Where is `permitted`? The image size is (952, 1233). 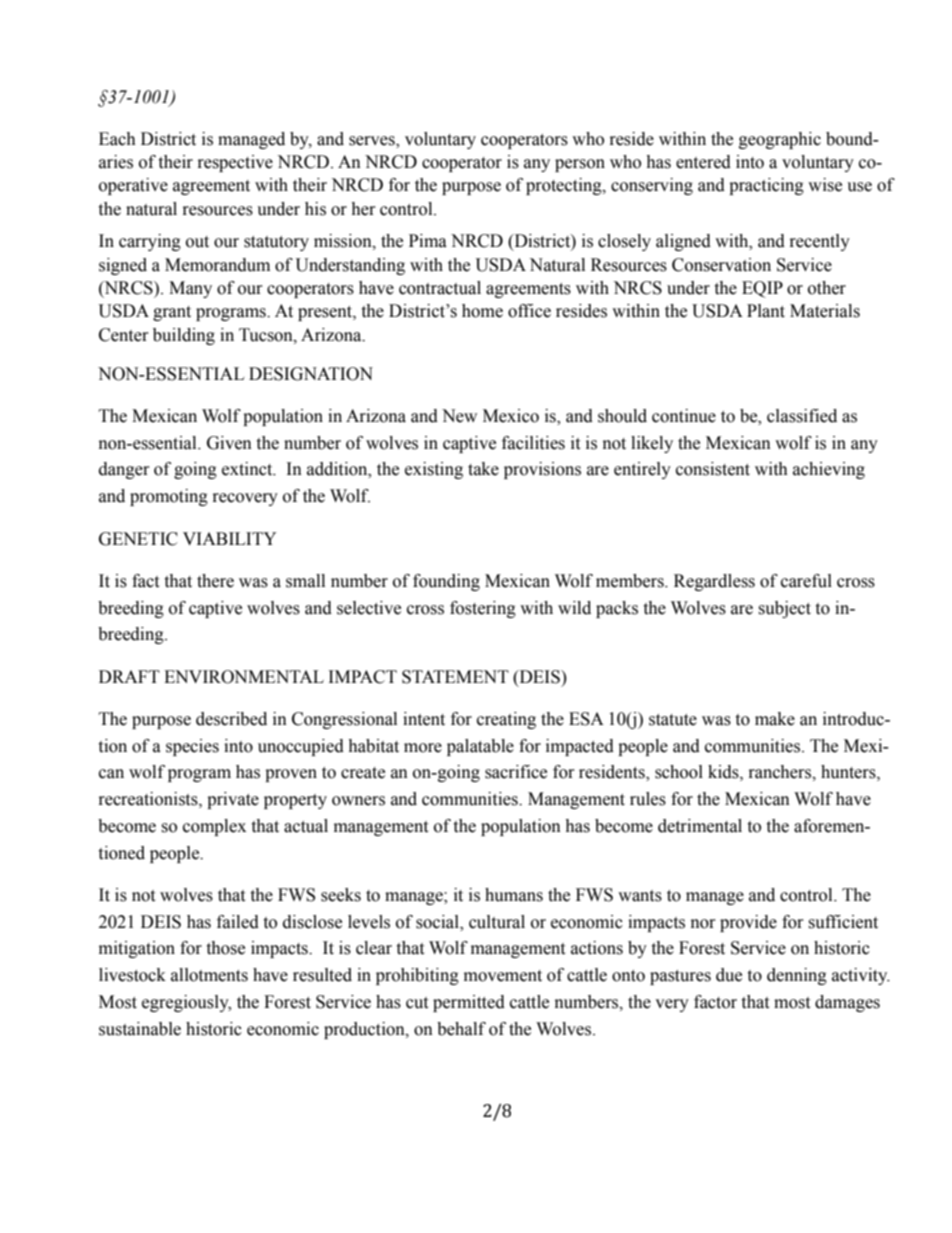 permitted is located at coordinates (469, 1003).
